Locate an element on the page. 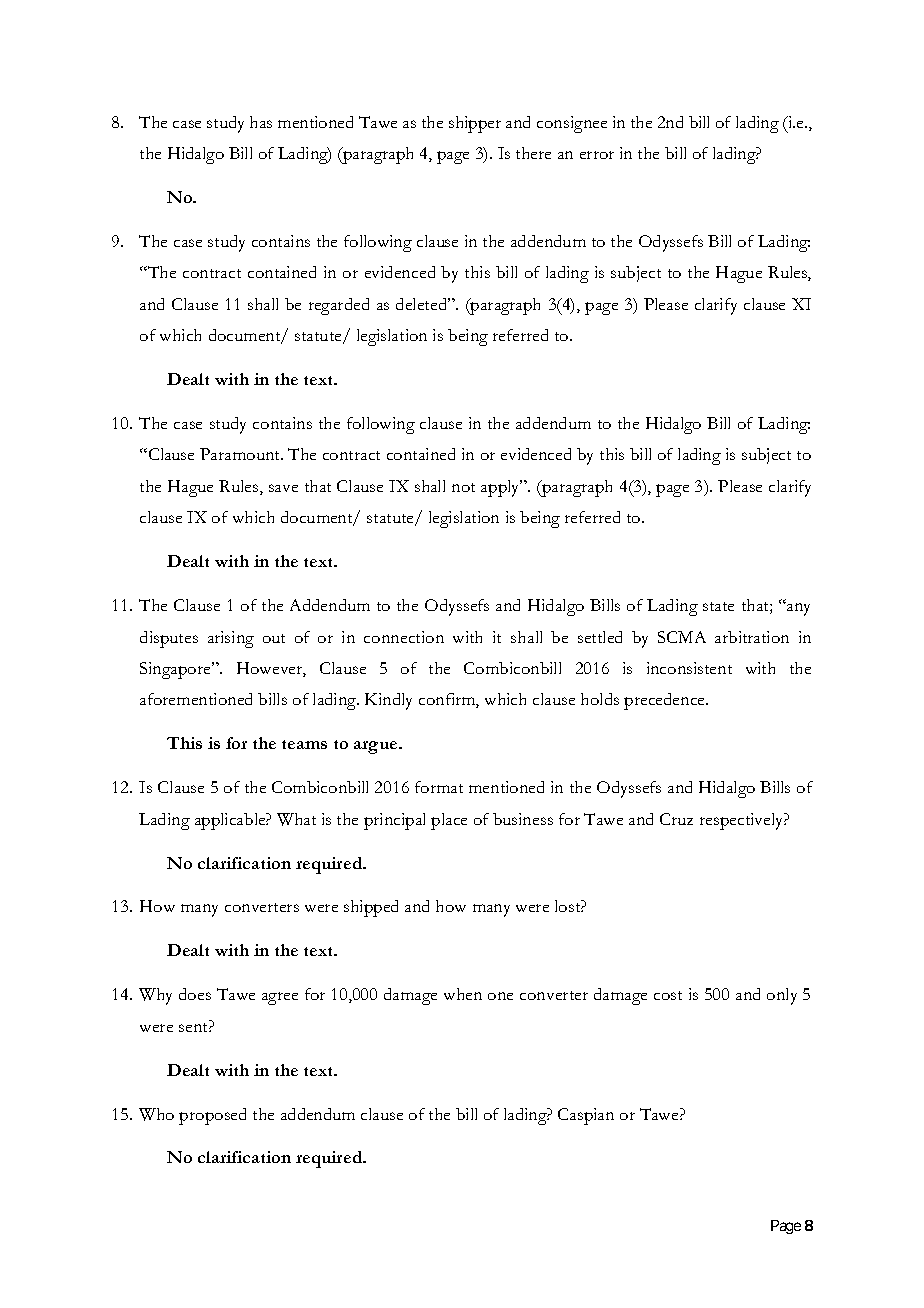 This document has height=1308, width=924. has is located at coordinates (261, 122).
